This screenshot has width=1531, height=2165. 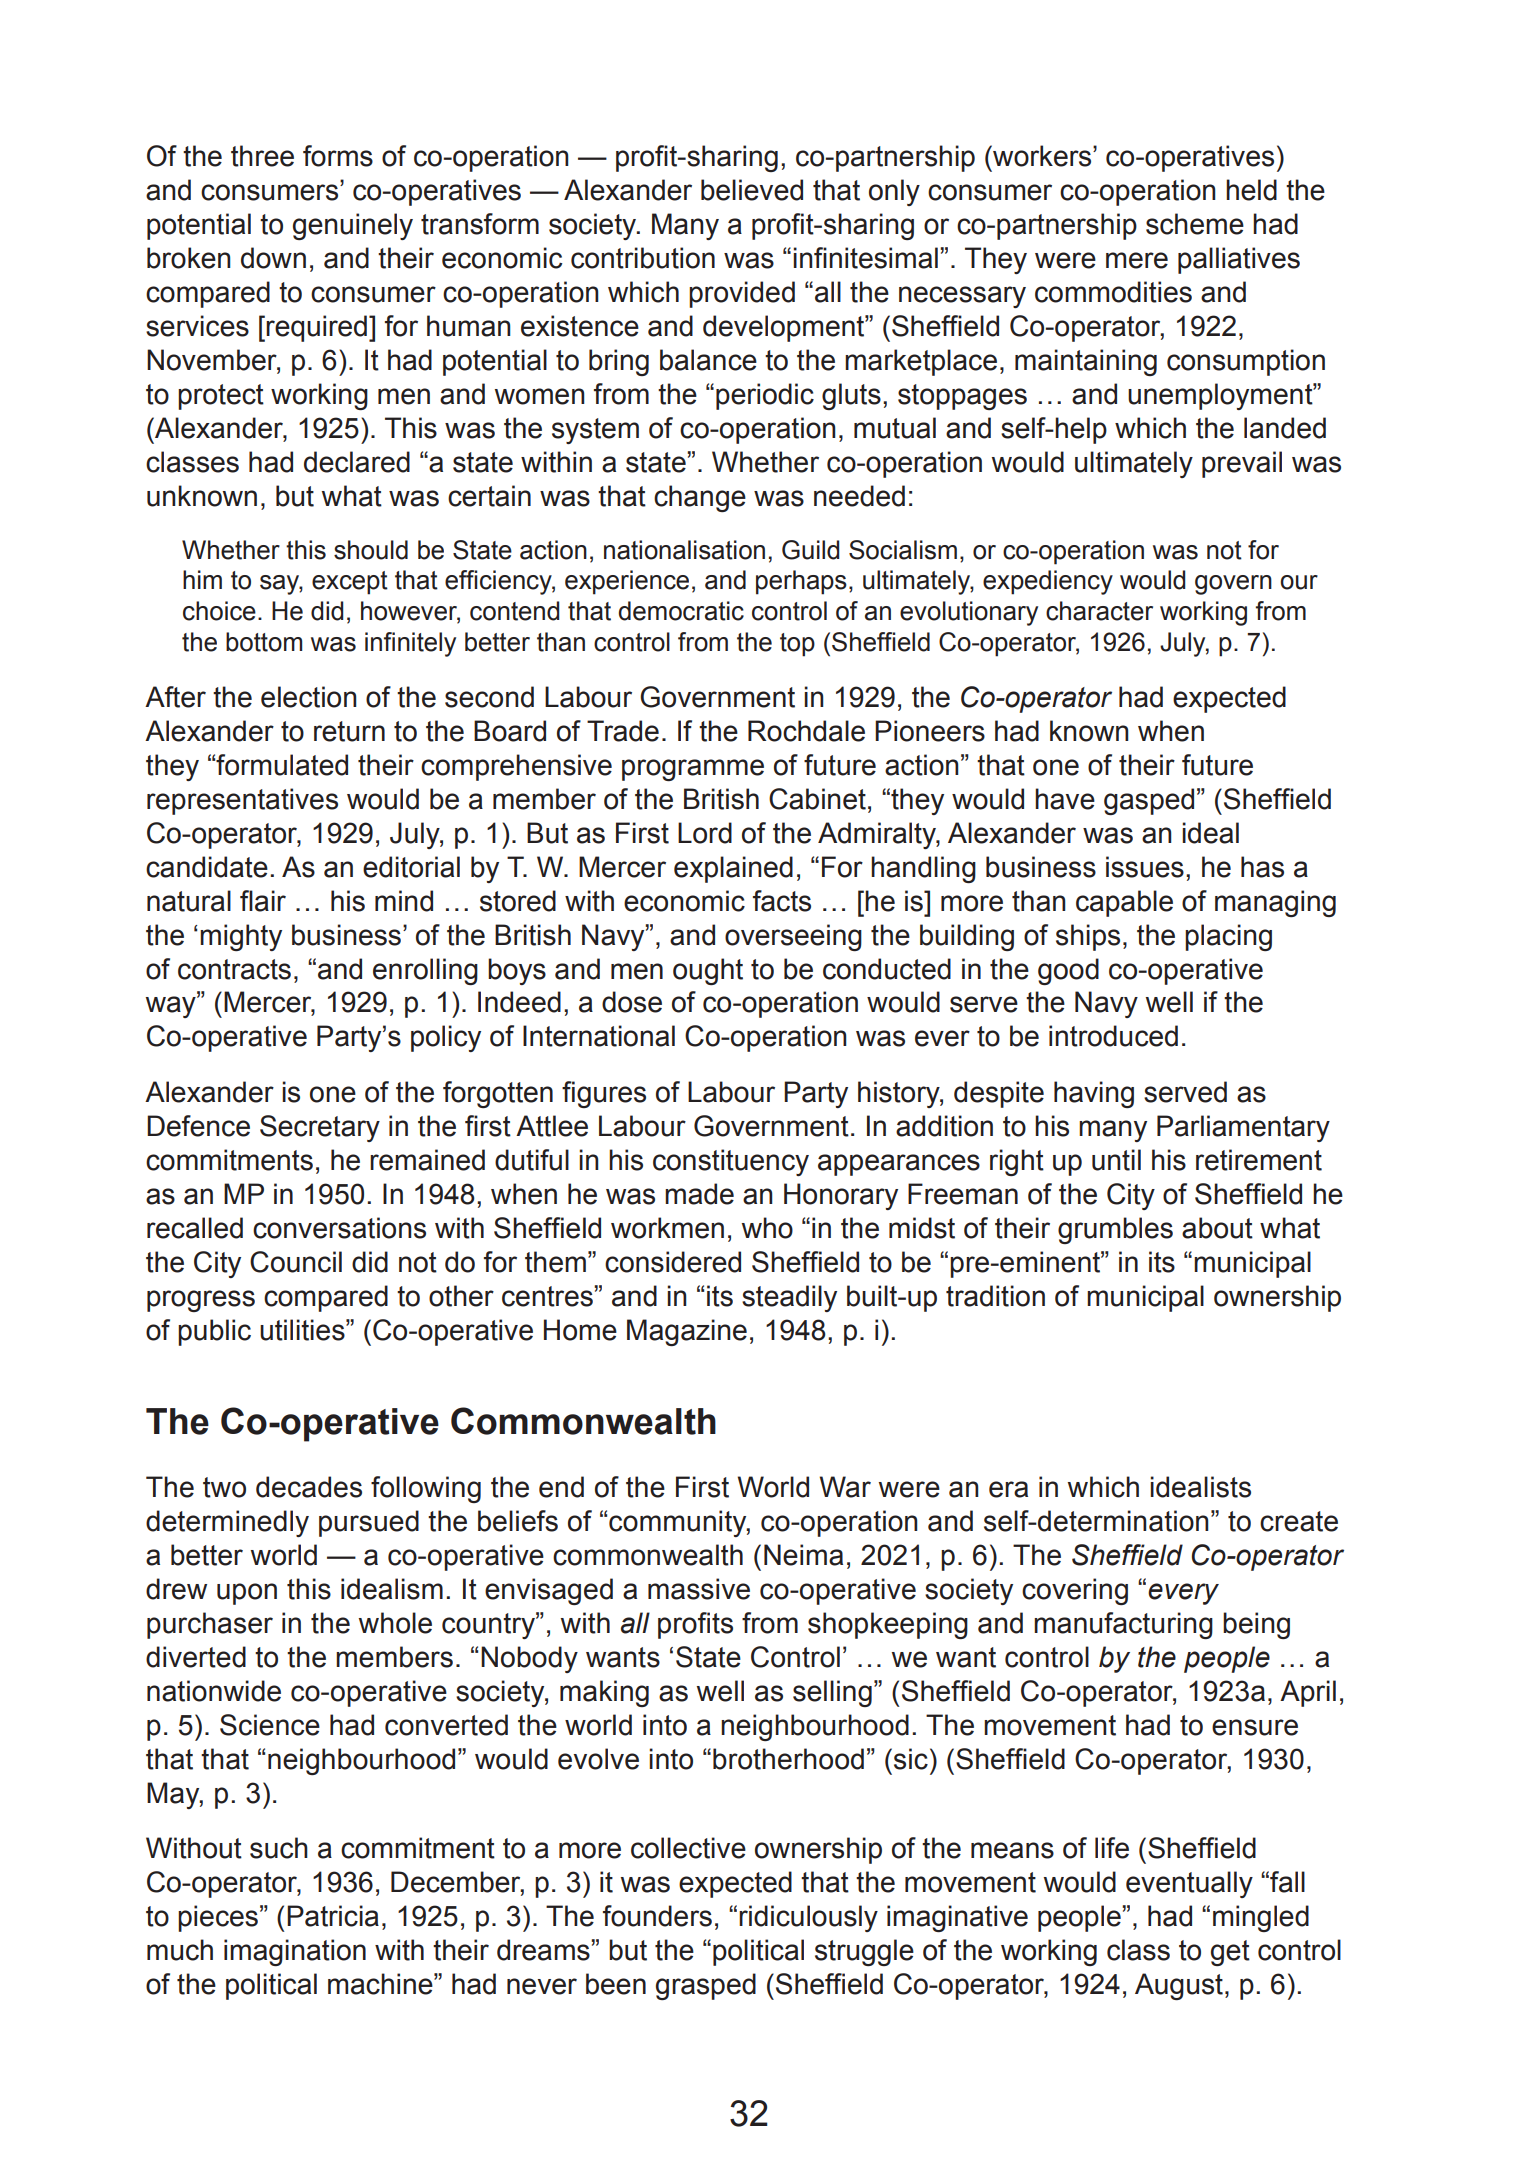 What do you see at coordinates (1189, 1884) in the screenshot?
I see `eventually` at bounding box center [1189, 1884].
